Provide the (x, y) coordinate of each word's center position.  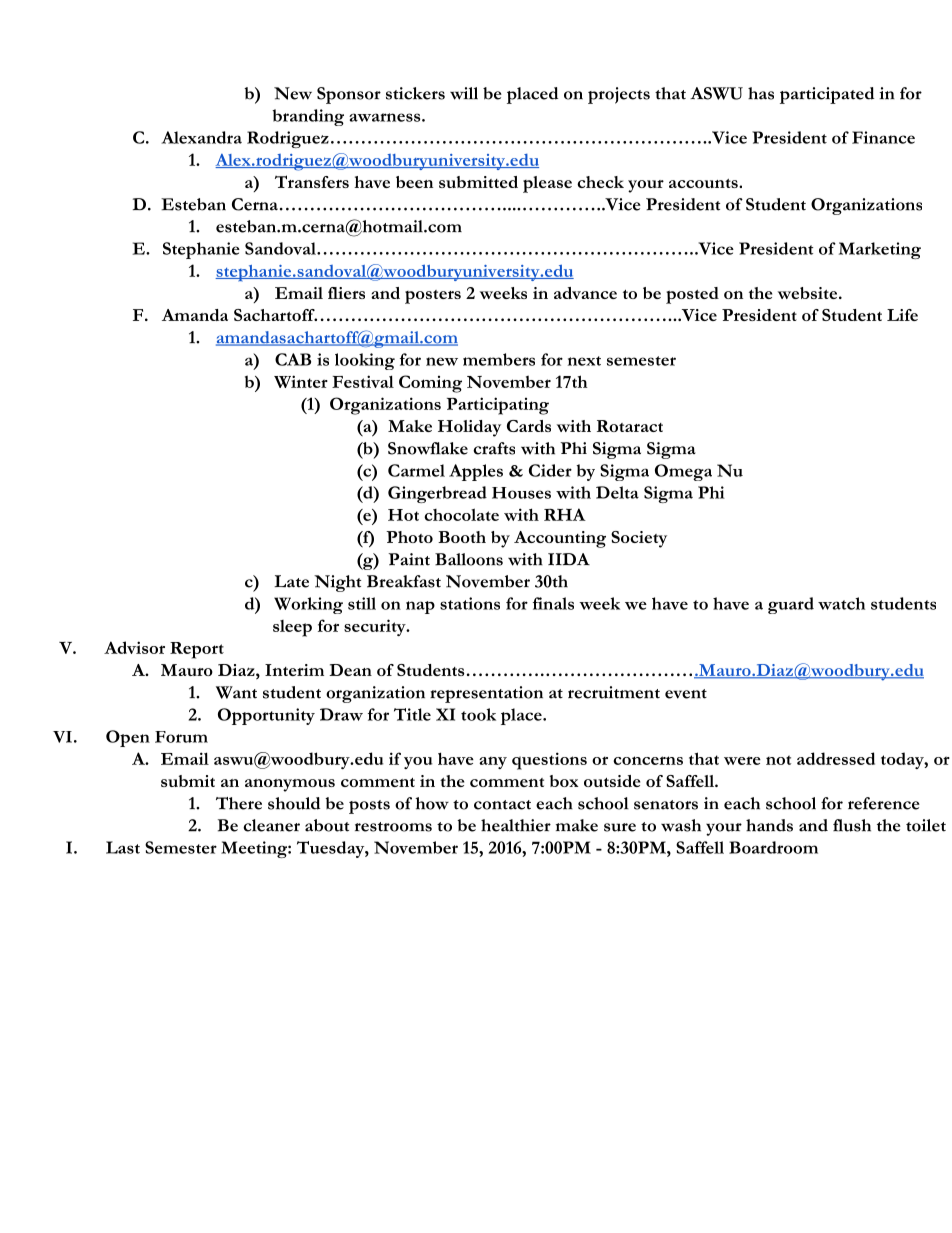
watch (841, 603)
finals (553, 603)
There (239, 803)
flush (852, 825)
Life (902, 315)
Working (308, 605)
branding (308, 117)
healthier (516, 825)
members (499, 359)
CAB (293, 359)
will (464, 93)
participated (827, 95)
